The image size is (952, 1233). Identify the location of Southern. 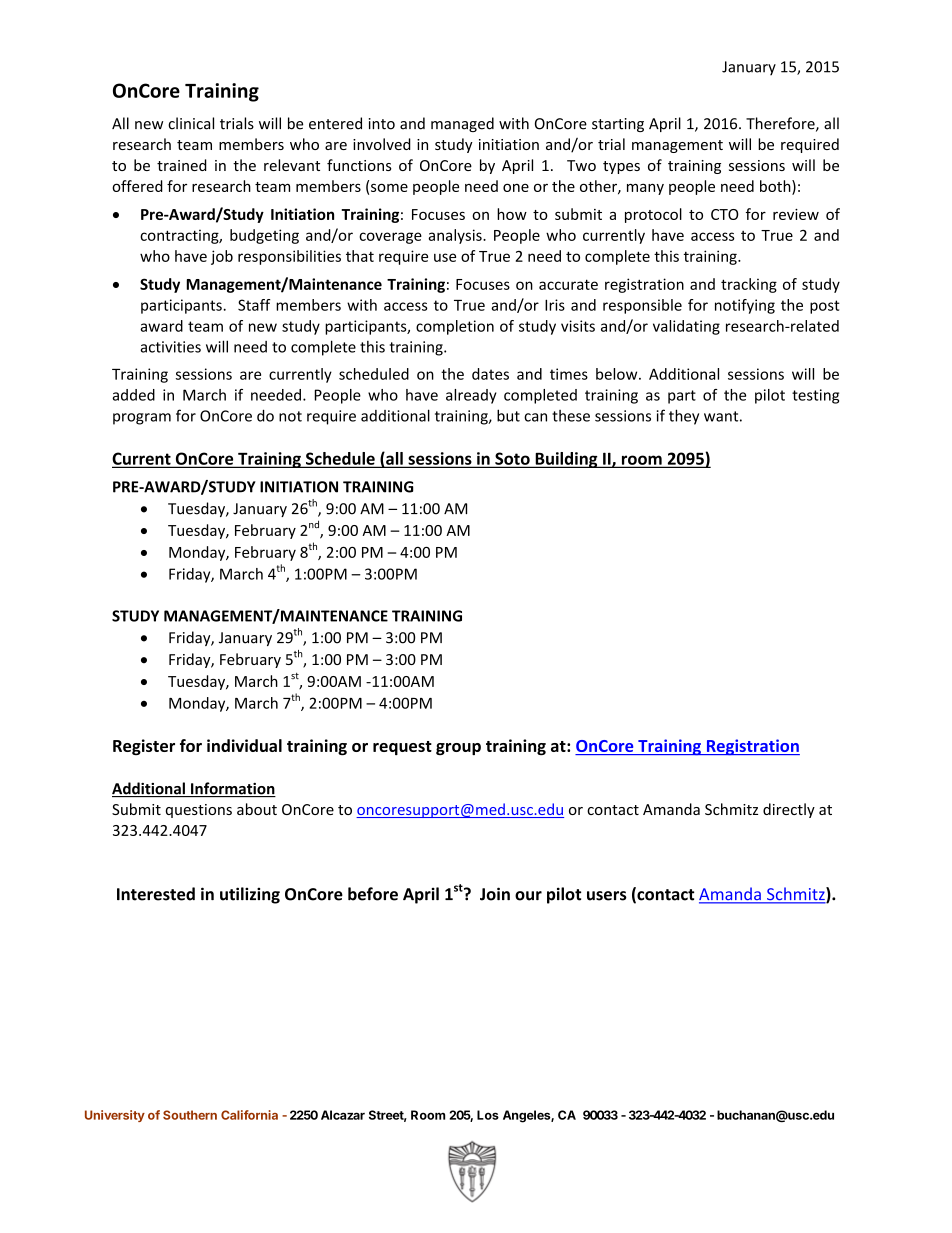
(190, 1115).
